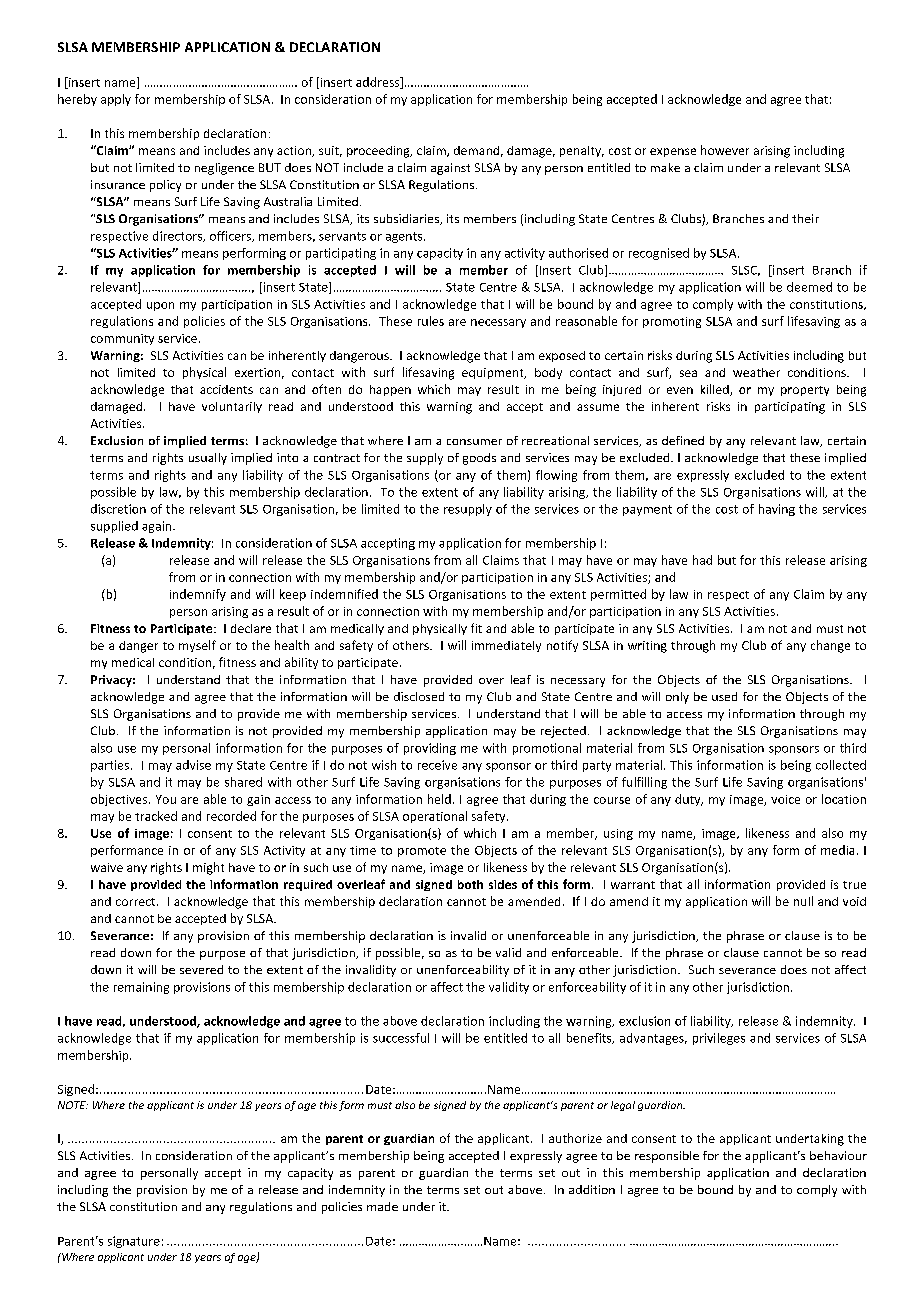 This image has height=1308, width=924. What do you see at coordinates (725, 150) in the image?
I see `however` at bounding box center [725, 150].
